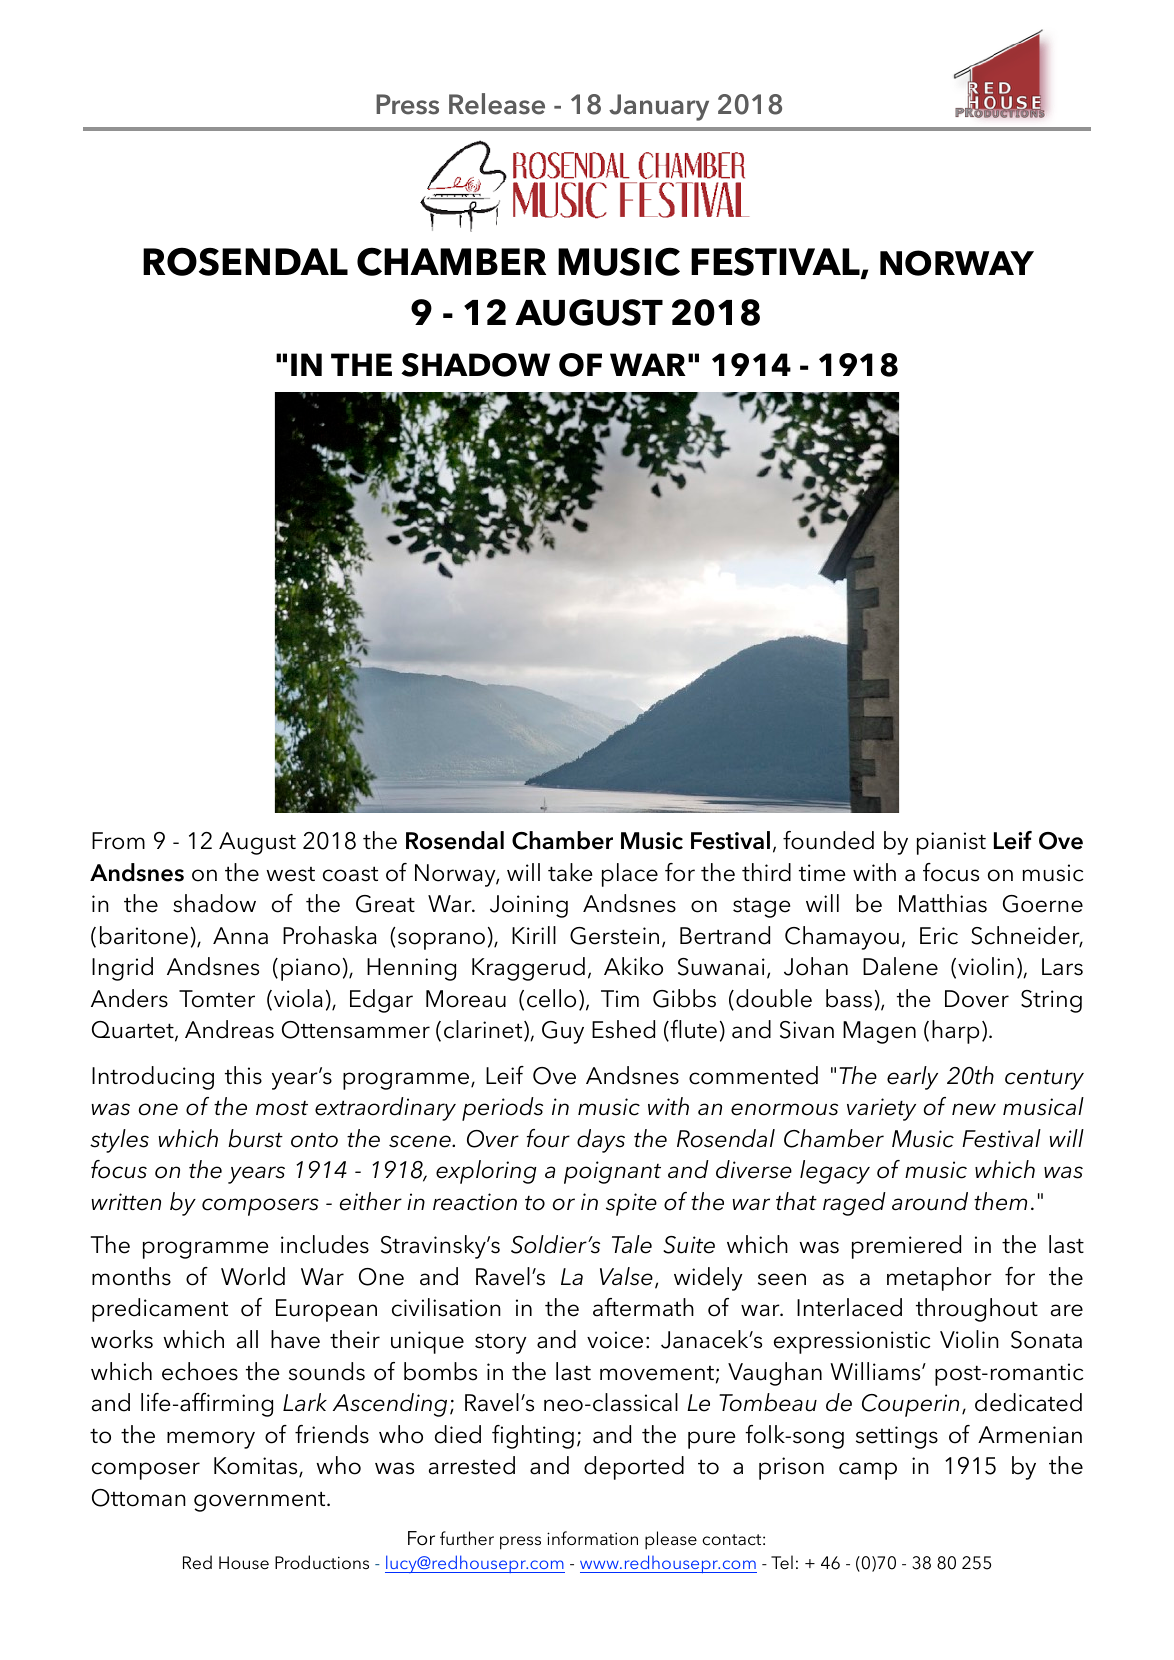  What do you see at coordinates (951, 843) in the screenshot?
I see `pianist` at bounding box center [951, 843].
